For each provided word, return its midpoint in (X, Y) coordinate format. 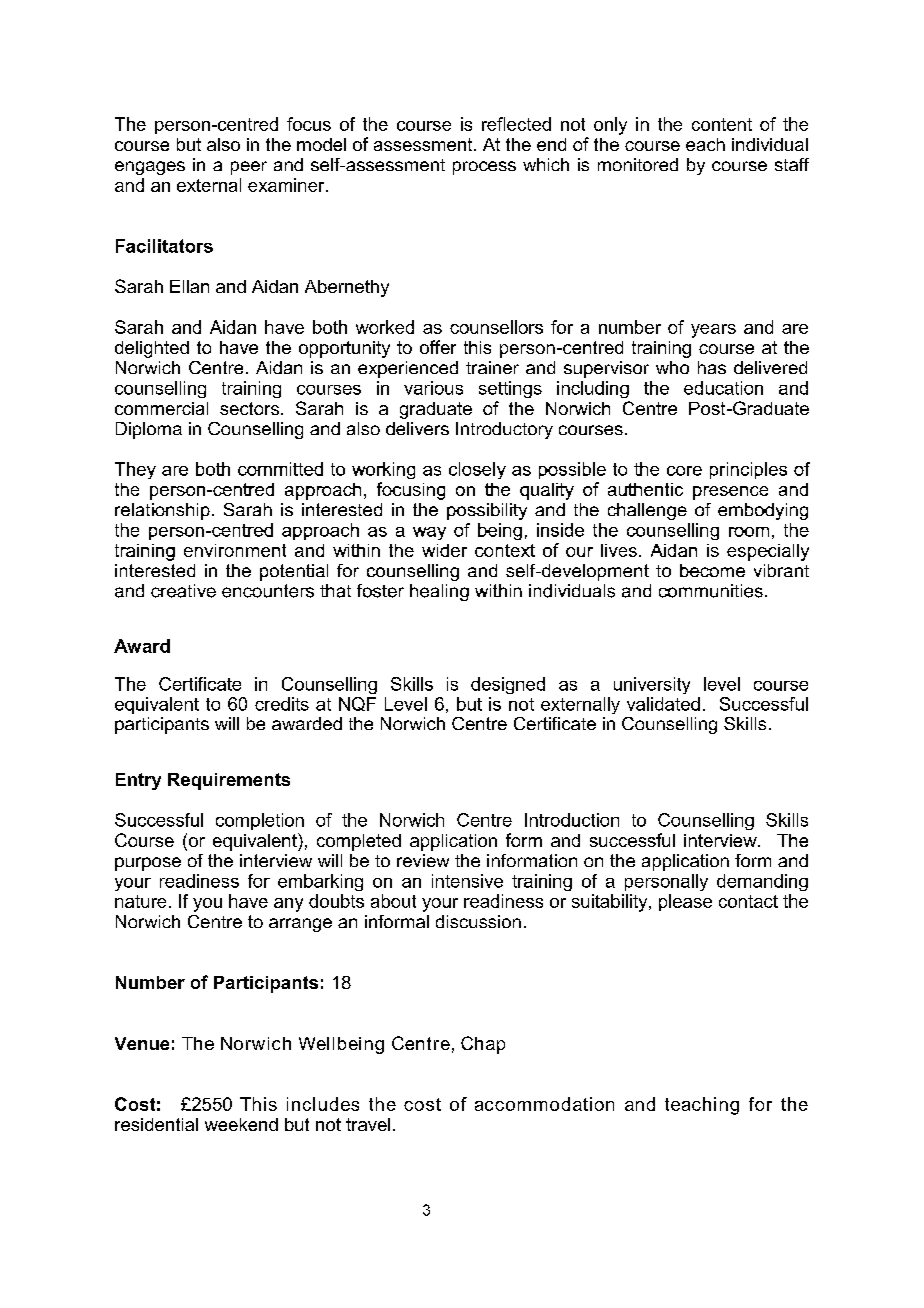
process (484, 168)
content (722, 124)
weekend (241, 1124)
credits (282, 704)
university (652, 685)
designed (508, 685)
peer (249, 168)
